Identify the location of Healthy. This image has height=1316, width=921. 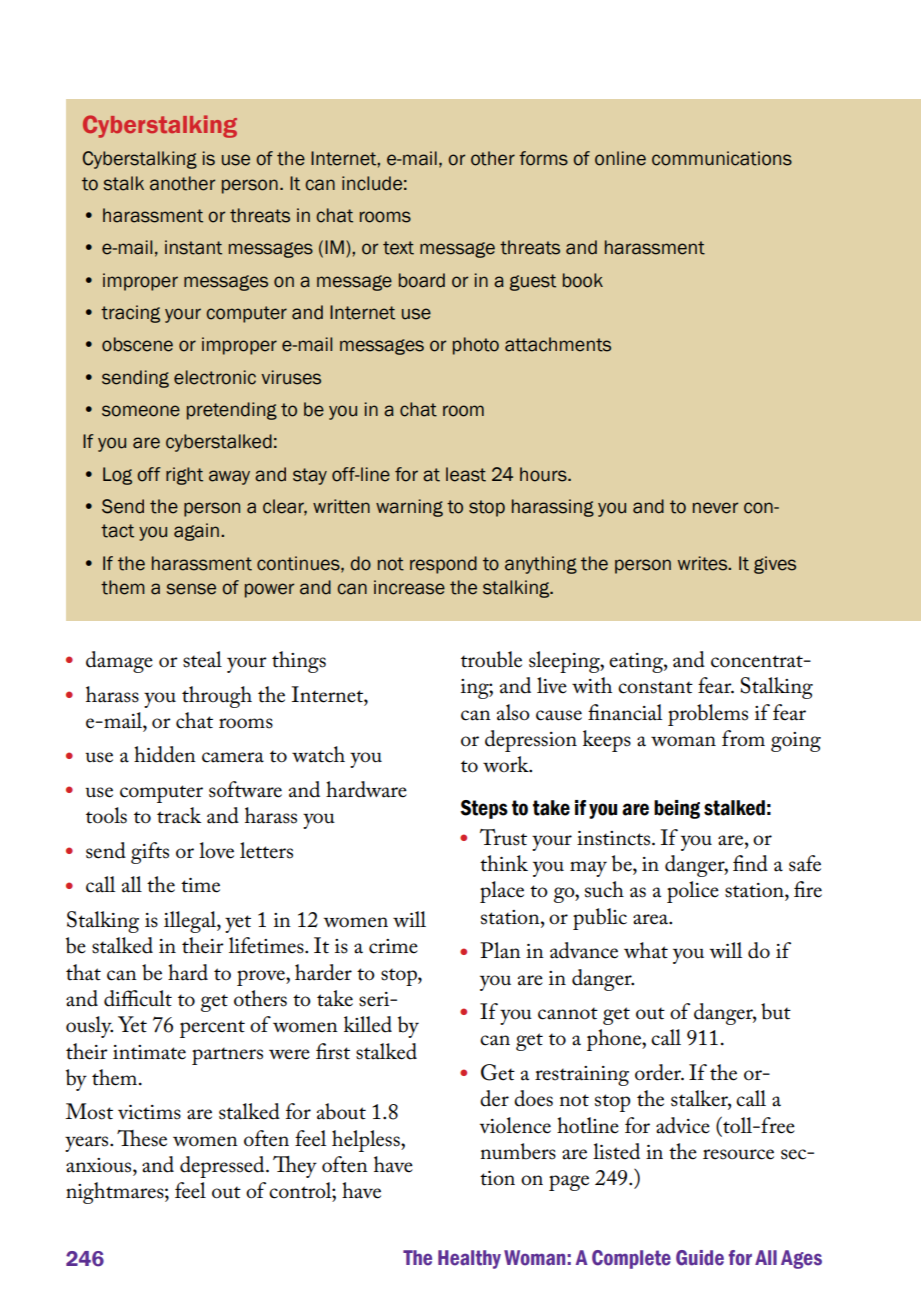
(469, 1259).
